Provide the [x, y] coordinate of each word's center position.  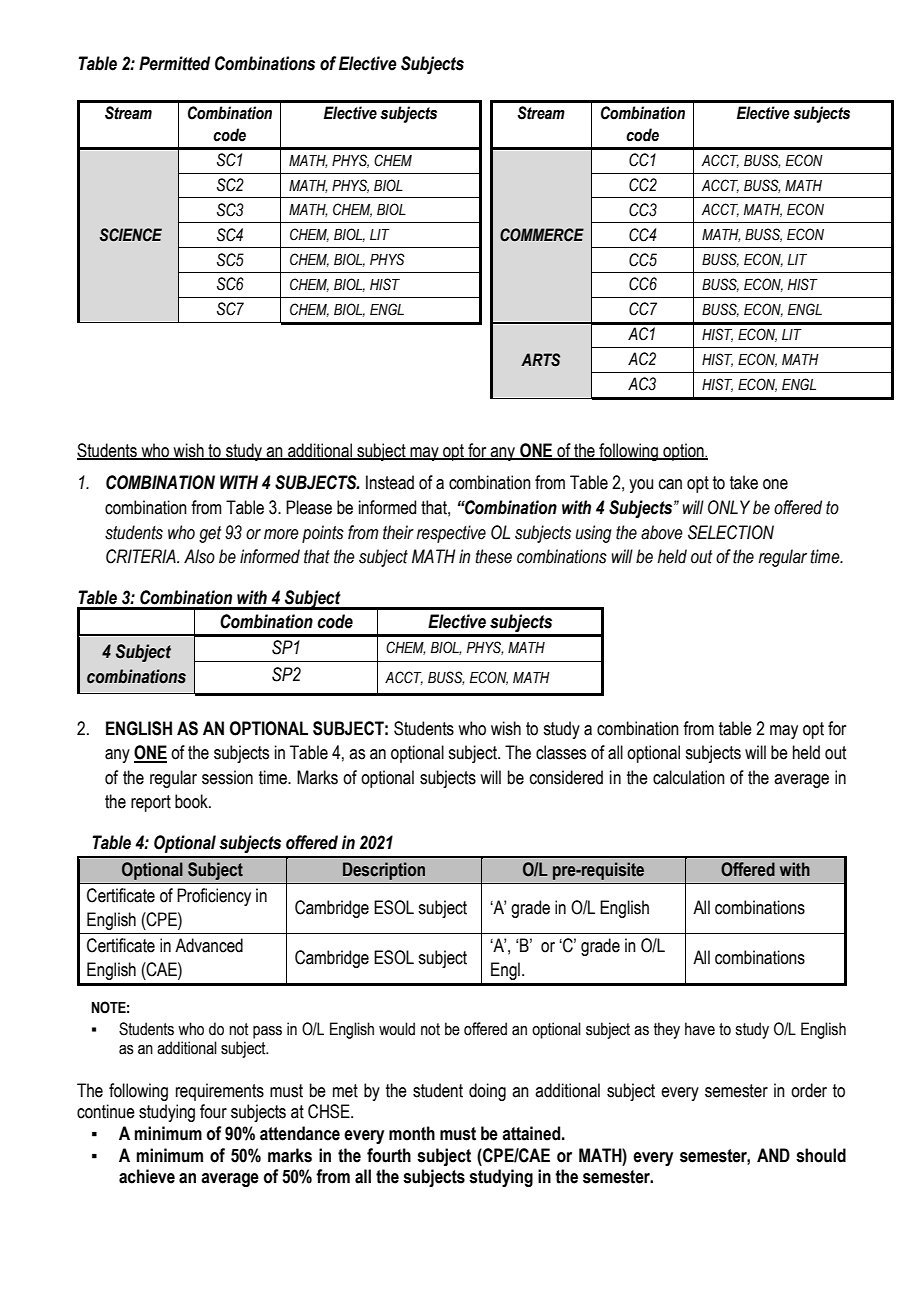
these [493, 556]
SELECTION [731, 532]
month [412, 1133]
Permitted [174, 63]
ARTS [540, 360]
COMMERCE [542, 235]
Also [199, 556]
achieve [147, 1176]
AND [773, 1155]
